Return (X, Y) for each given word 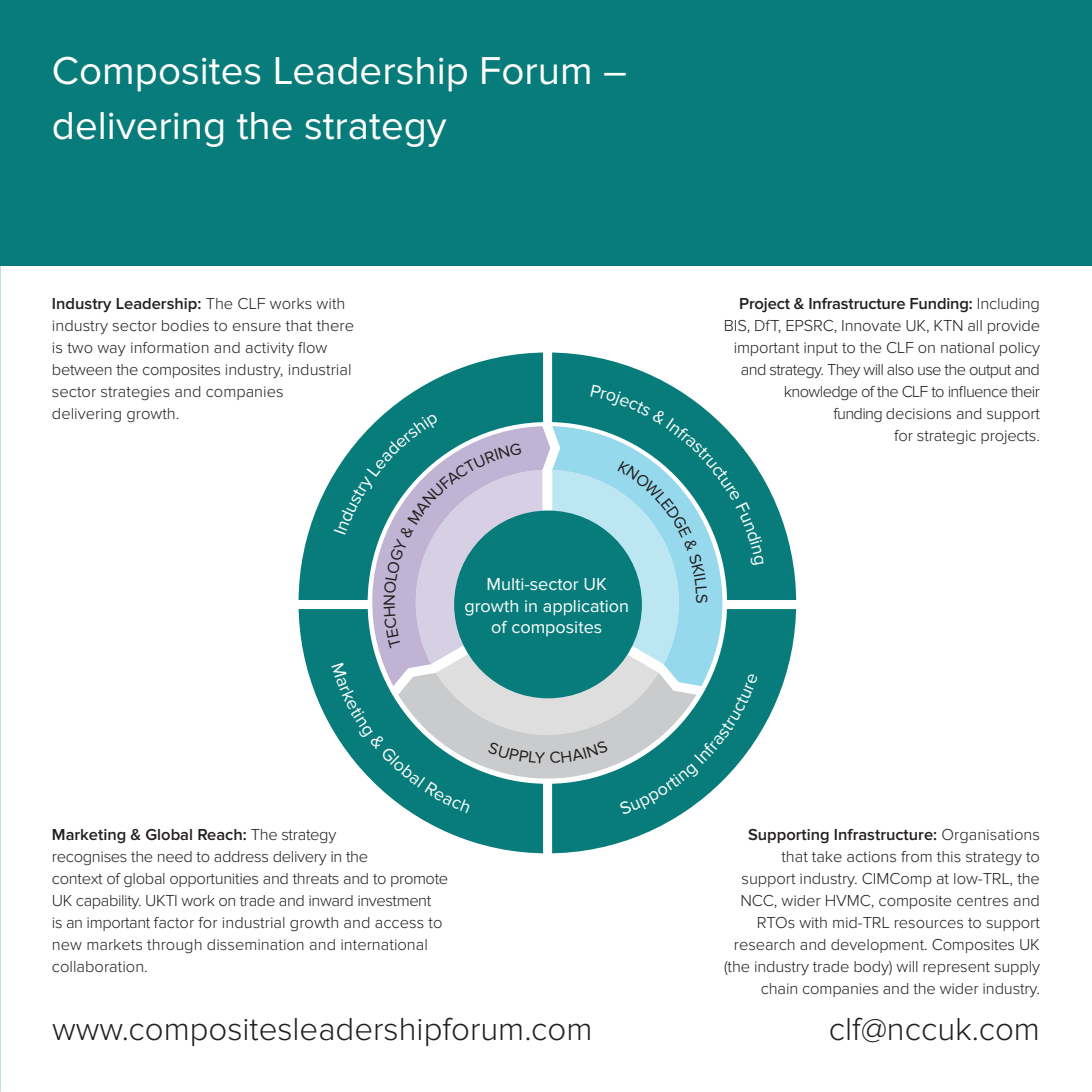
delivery (300, 858)
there (335, 325)
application (585, 608)
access (399, 924)
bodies (185, 325)
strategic (946, 437)
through (174, 946)
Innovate (871, 325)
